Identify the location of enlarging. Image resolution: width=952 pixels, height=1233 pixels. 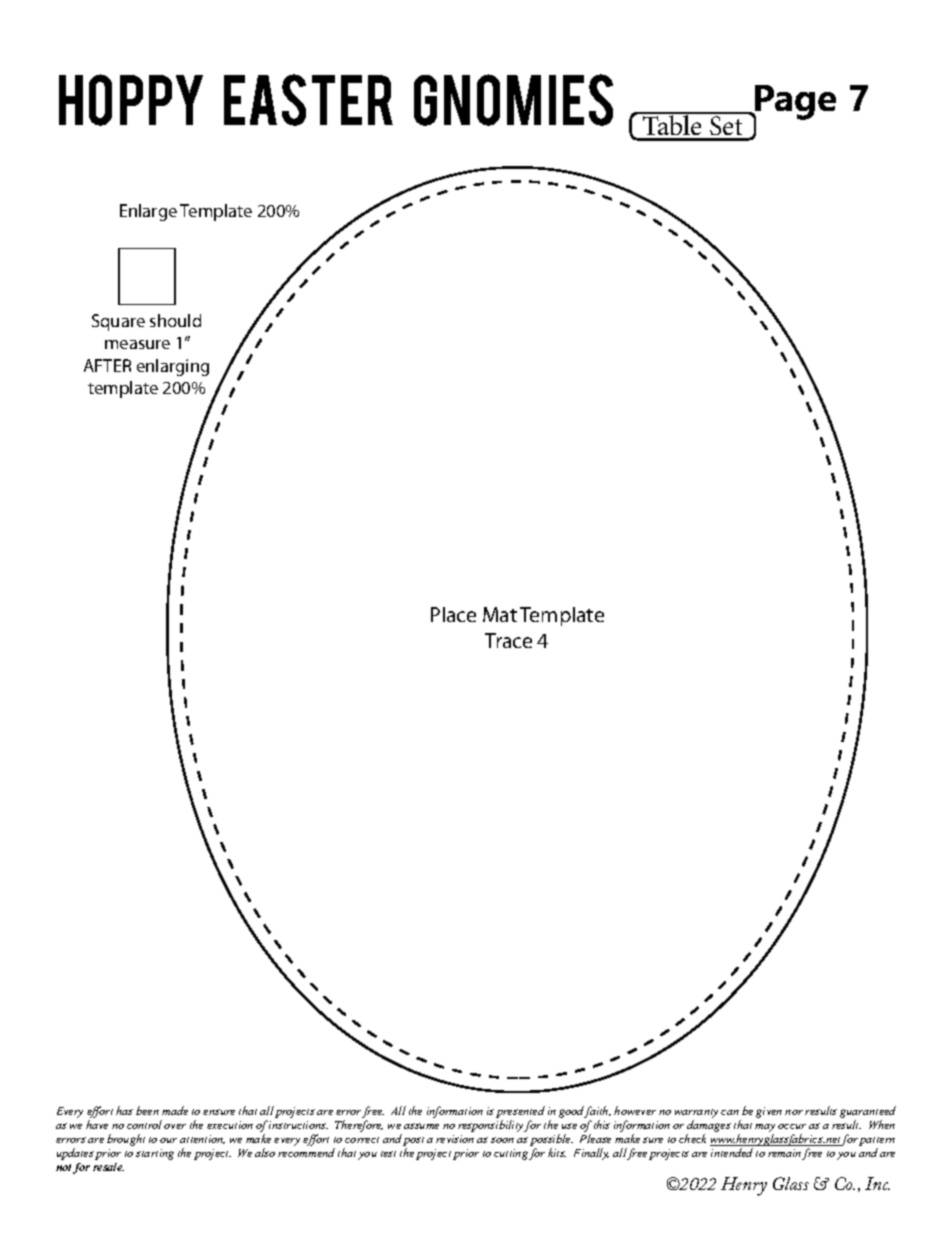
(173, 367).
